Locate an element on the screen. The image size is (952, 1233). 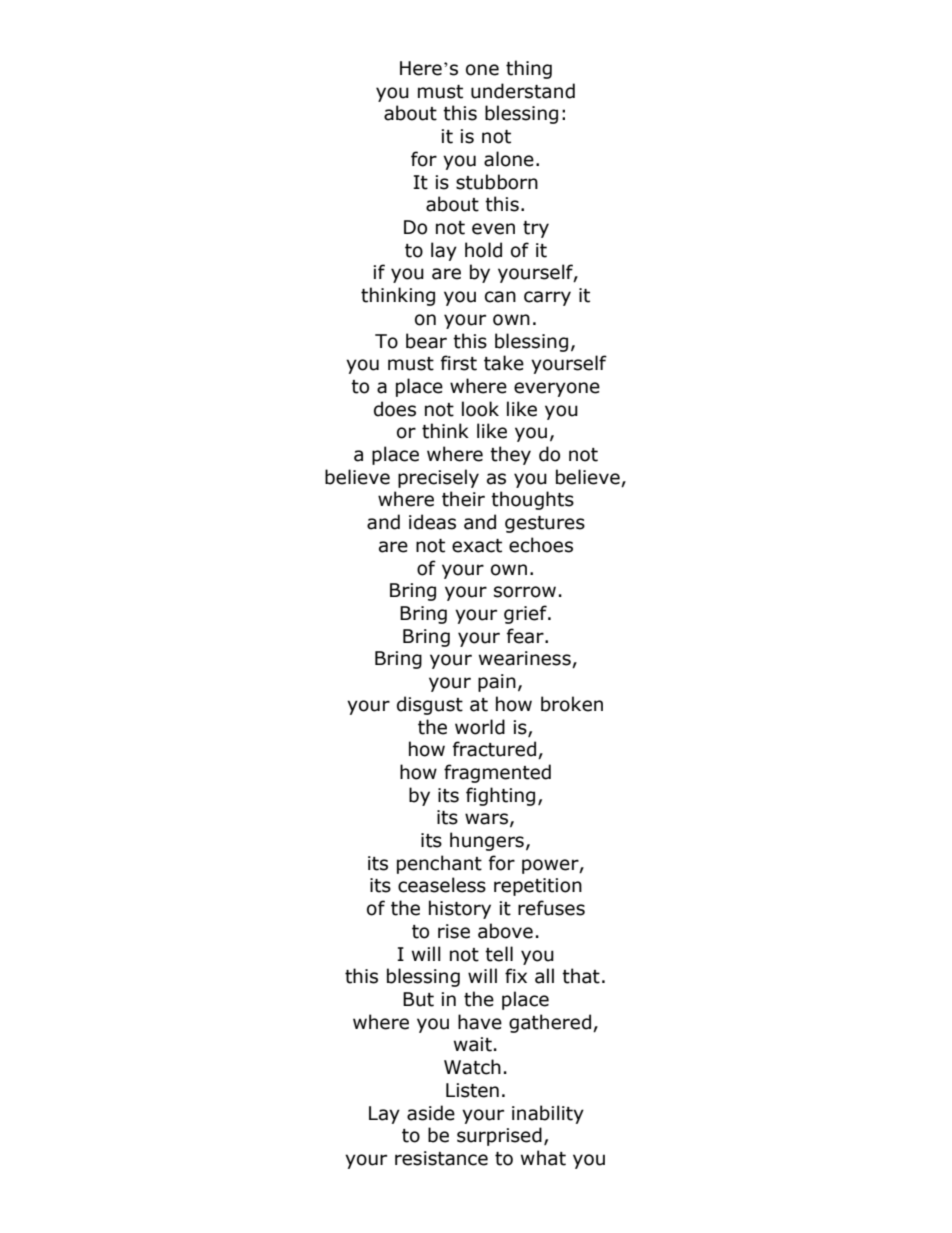
fragmented is located at coordinates (497, 773).
